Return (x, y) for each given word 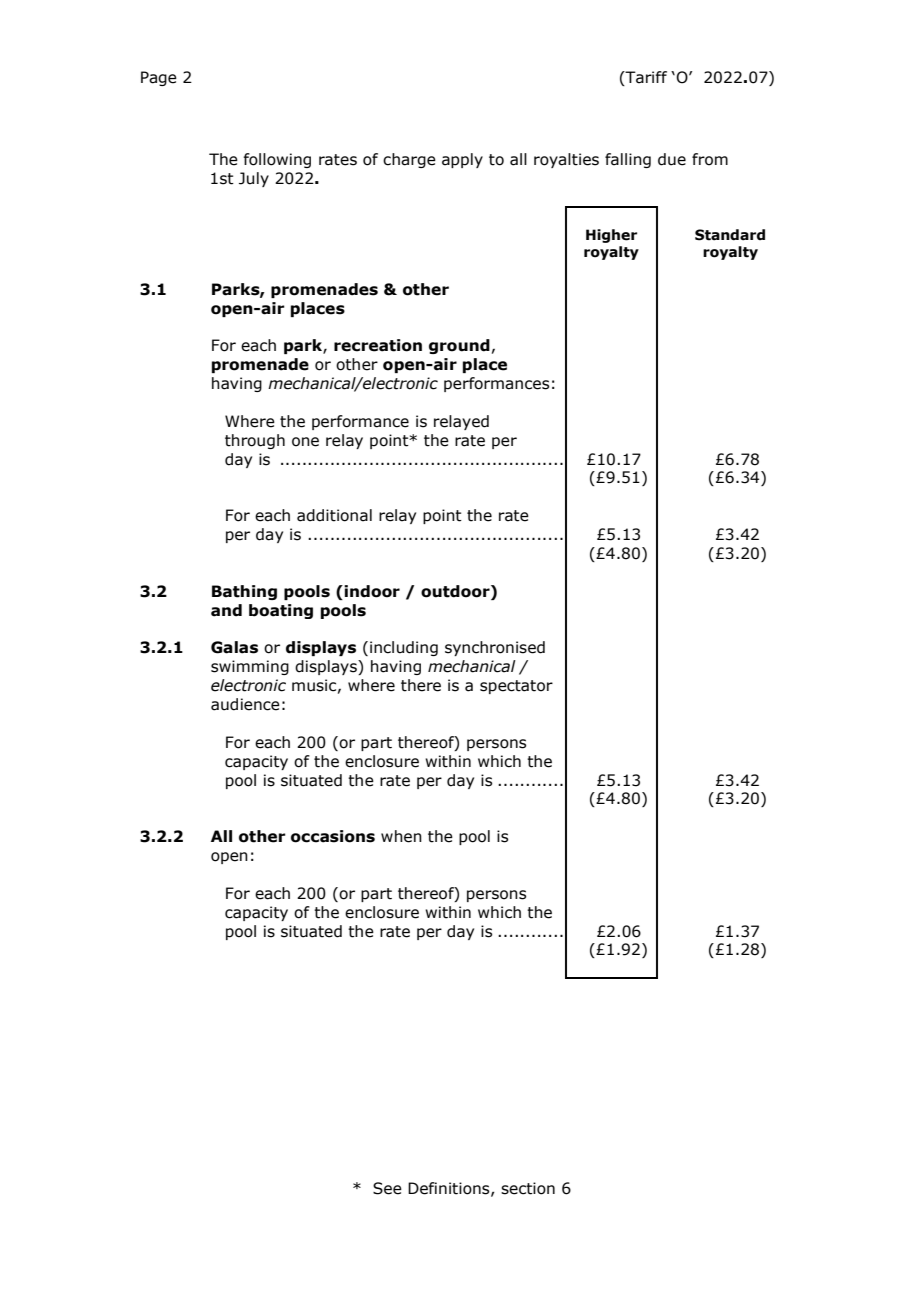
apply (462, 160)
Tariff (645, 77)
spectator (516, 687)
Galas (234, 647)
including (404, 648)
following (277, 160)
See (387, 1188)
